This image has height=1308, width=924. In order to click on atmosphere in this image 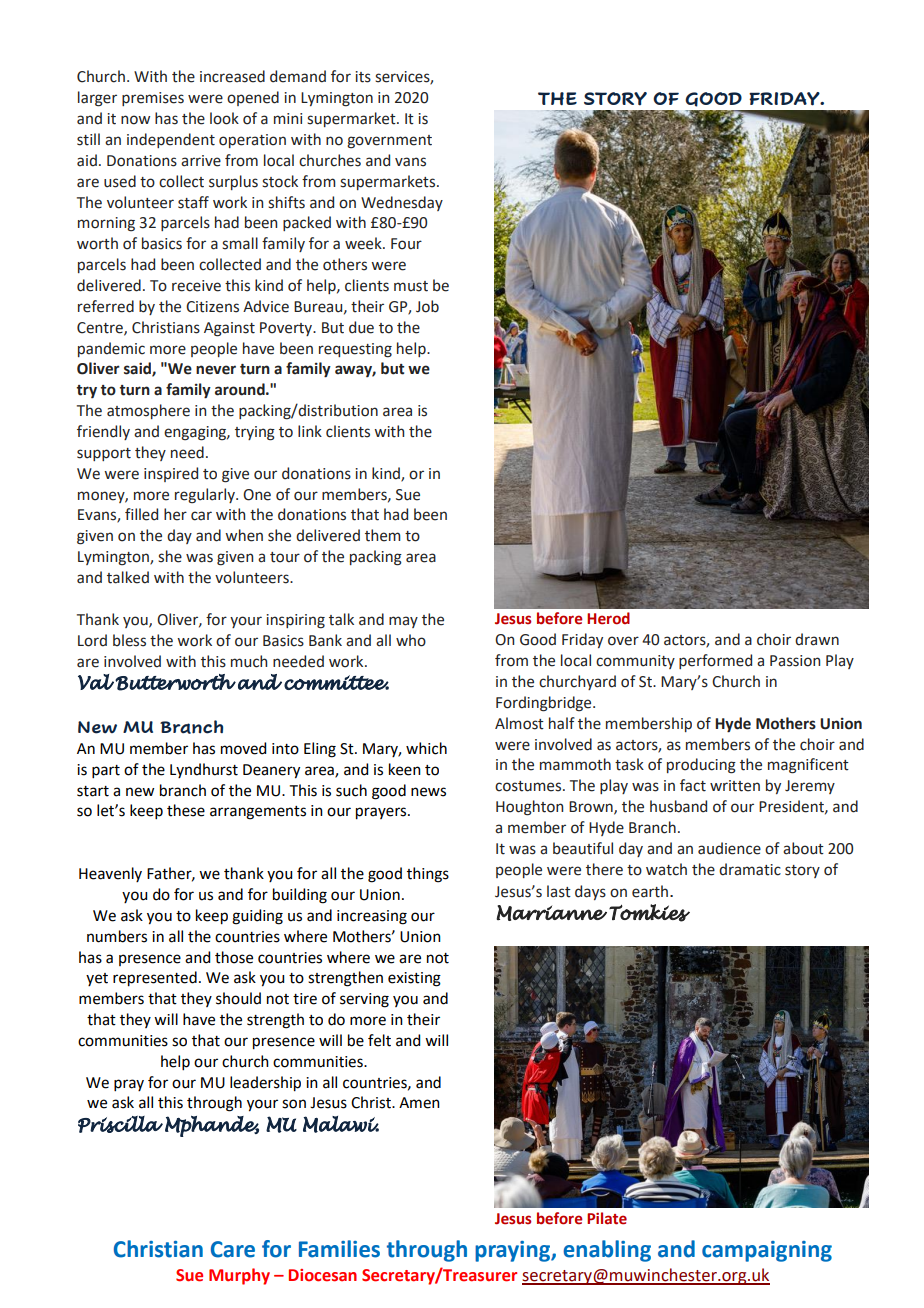, I will do `click(148, 411)`.
